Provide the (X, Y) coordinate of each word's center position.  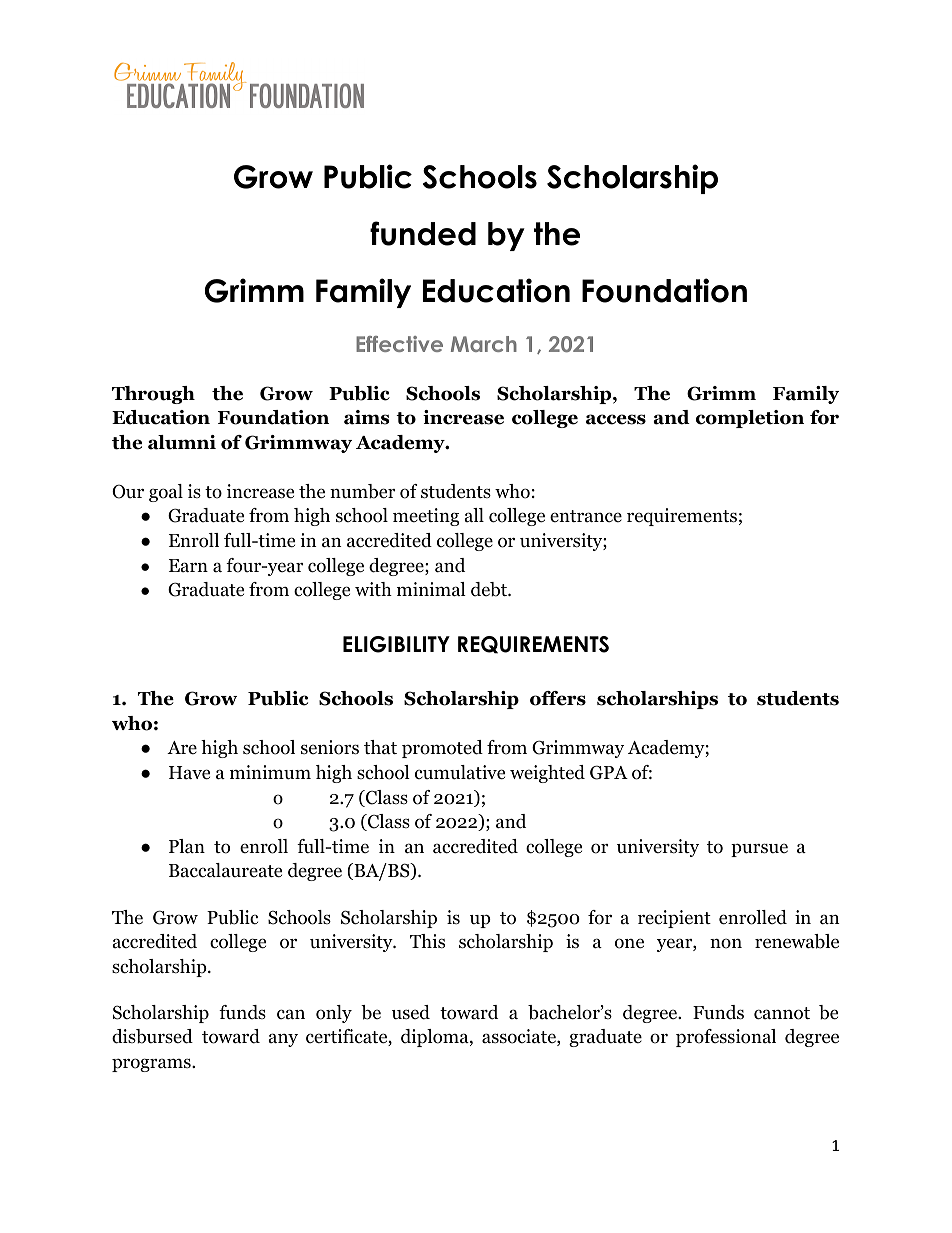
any (283, 1040)
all (474, 515)
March (484, 344)
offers (558, 698)
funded (423, 233)
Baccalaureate (225, 870)
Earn (188, 565)
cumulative (460, 772)
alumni (182, 442)
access (616, 419)
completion (750, 419)
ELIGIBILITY (396, 644)
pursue (759, 850)
